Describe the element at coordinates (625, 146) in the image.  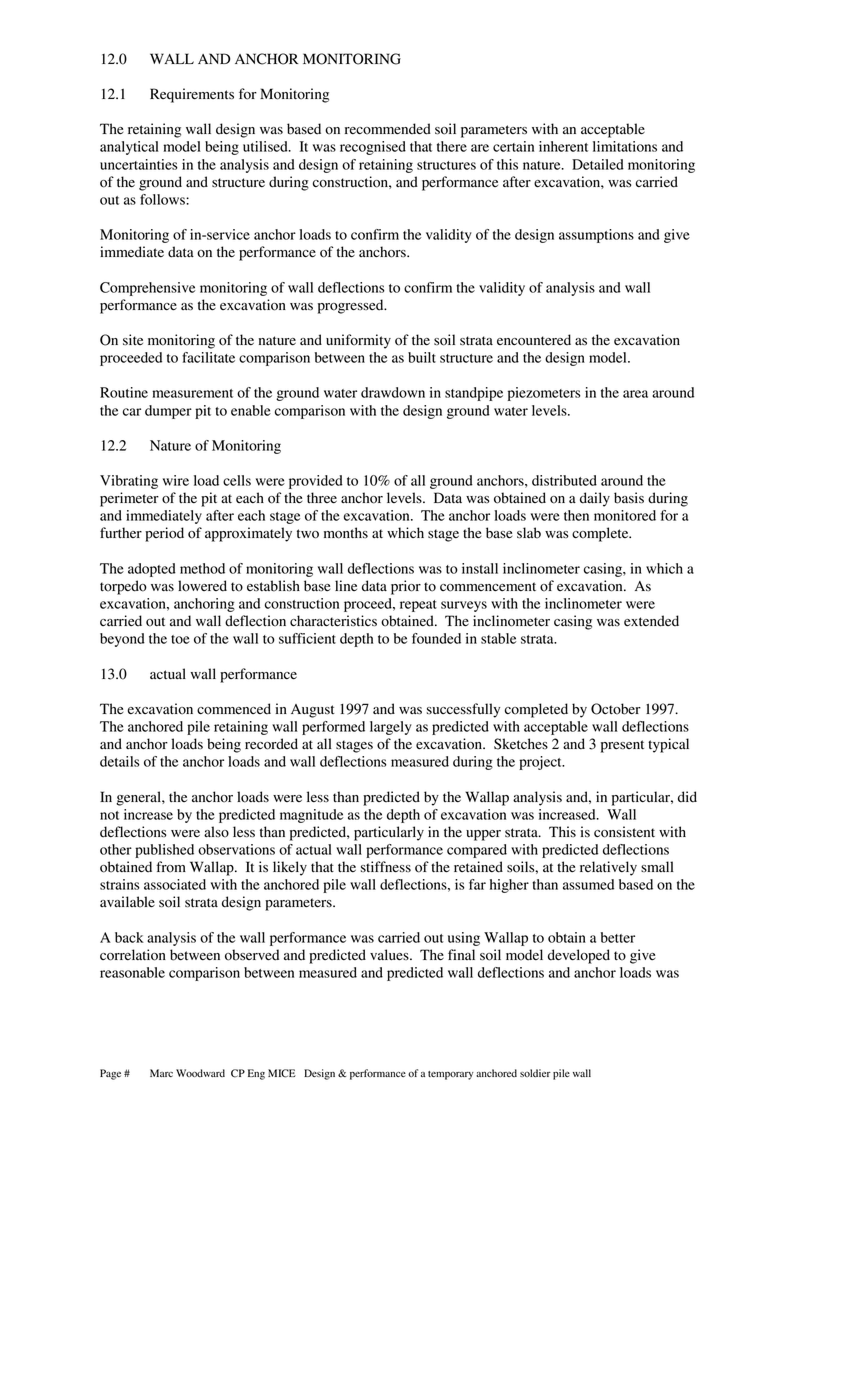
I see `limitations` at that location.
